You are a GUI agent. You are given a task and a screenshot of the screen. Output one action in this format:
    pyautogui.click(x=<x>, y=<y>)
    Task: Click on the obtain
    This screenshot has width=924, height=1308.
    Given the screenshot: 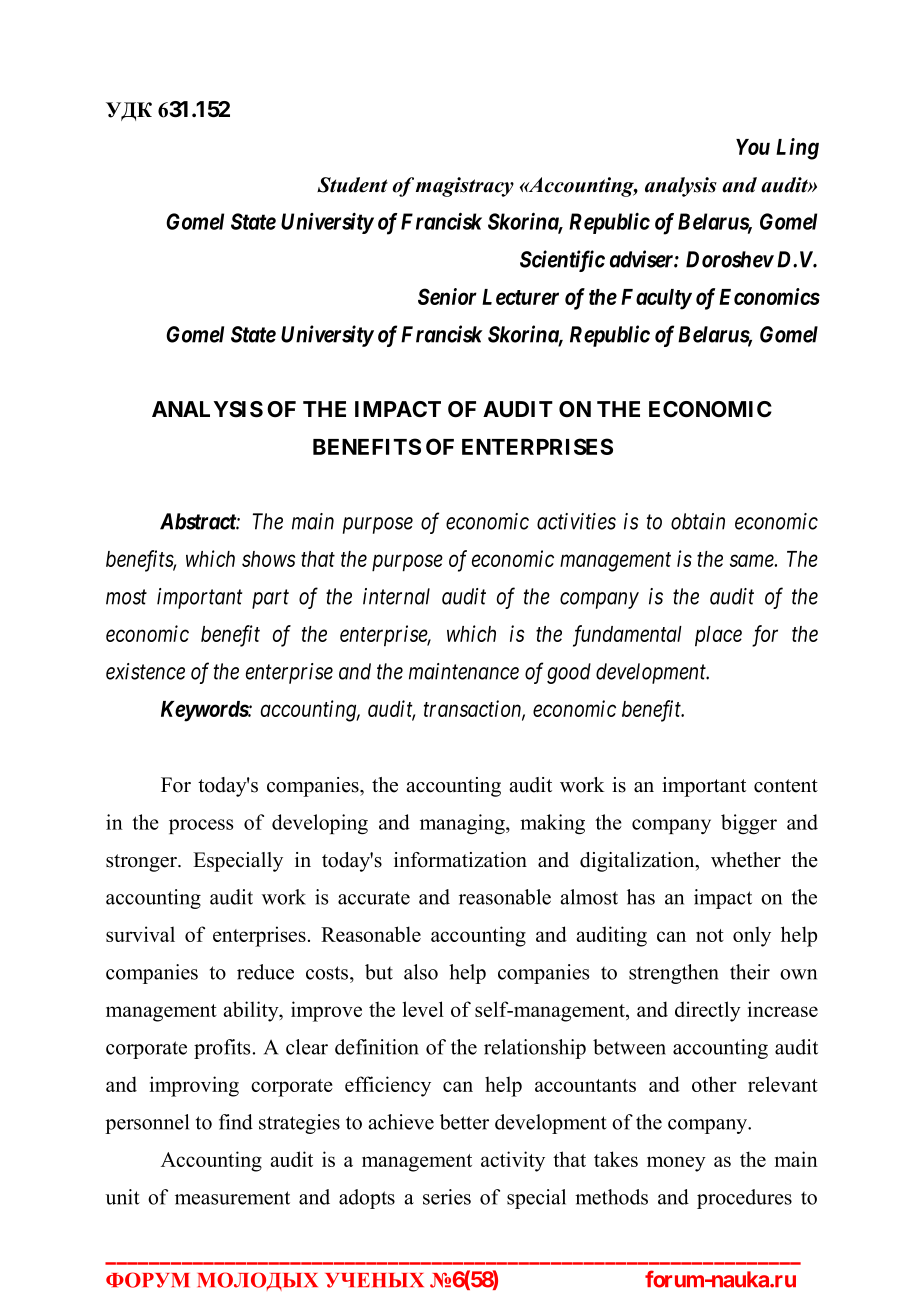 What is the action you would take?
    pyautogui.click(x=698, y=521)
